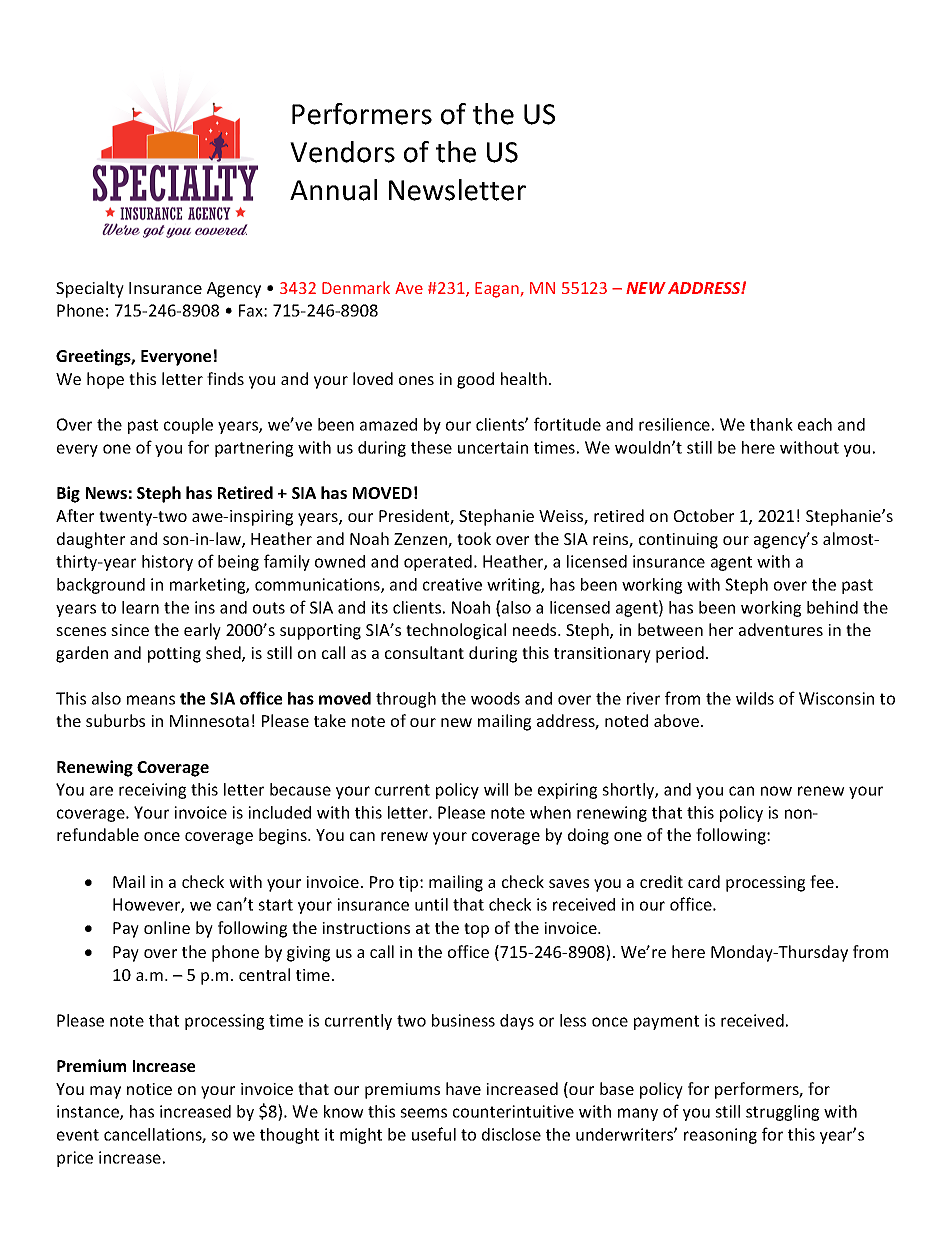  I want to click on receiving, so click(152, 791).
